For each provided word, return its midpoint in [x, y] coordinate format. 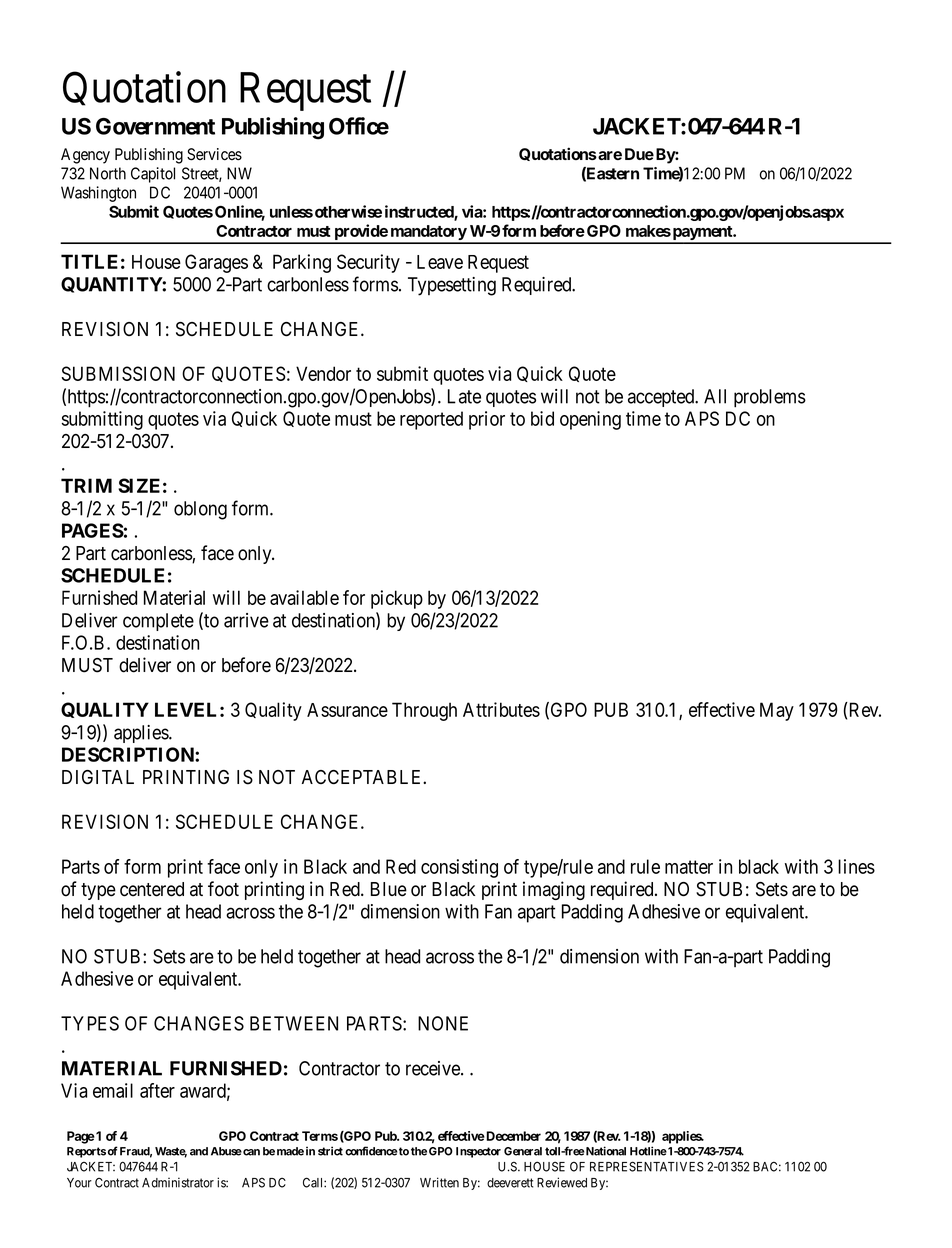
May [777, 711]
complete [158, 622]
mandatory [428, 234]
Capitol [153, 175]
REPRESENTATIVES [647, 1166]
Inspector [478, 1152]
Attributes [501, 709]
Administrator [178, 1182]
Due [639, 154]
